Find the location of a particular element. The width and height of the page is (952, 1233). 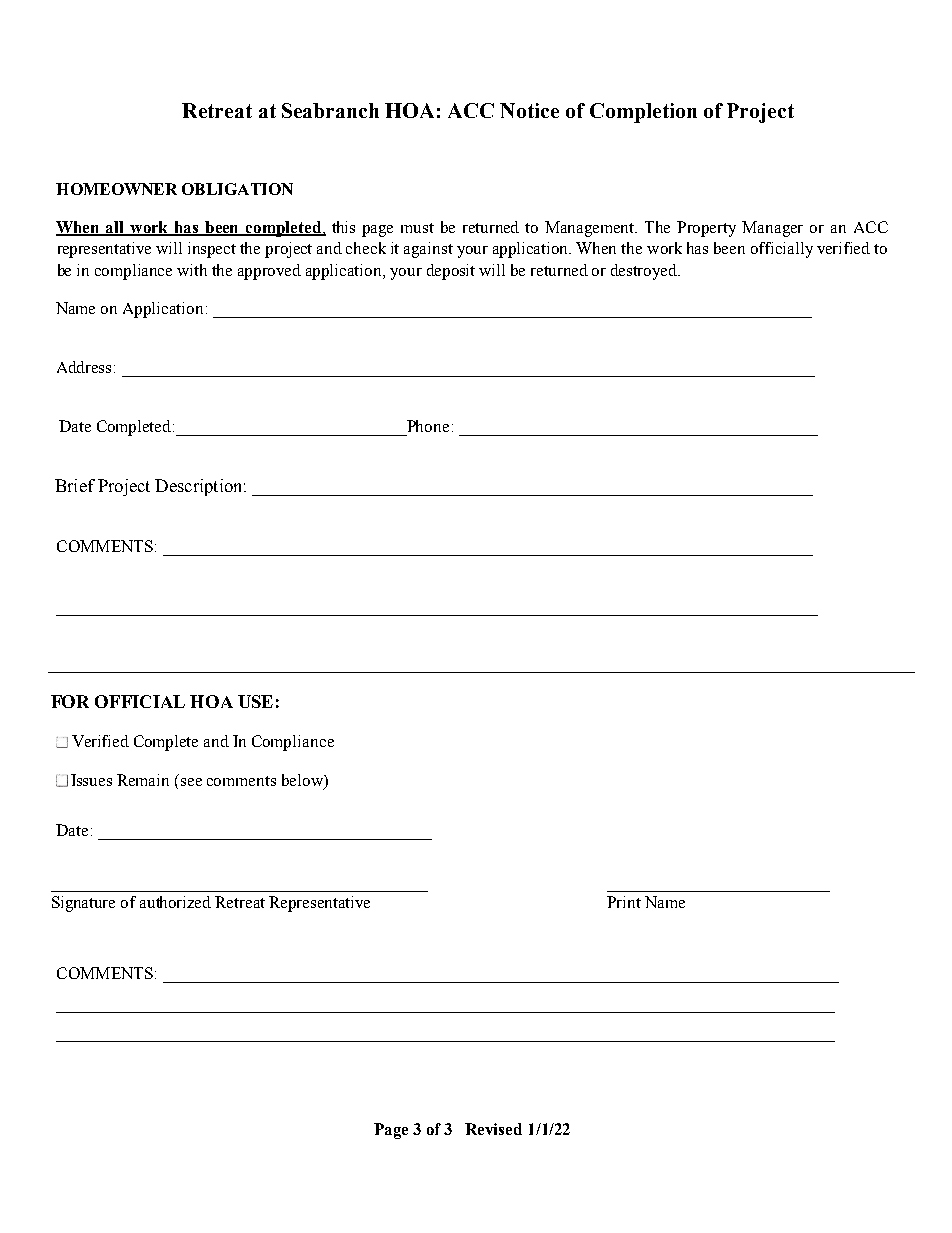

authorized is located at coordinates (175, 902).
